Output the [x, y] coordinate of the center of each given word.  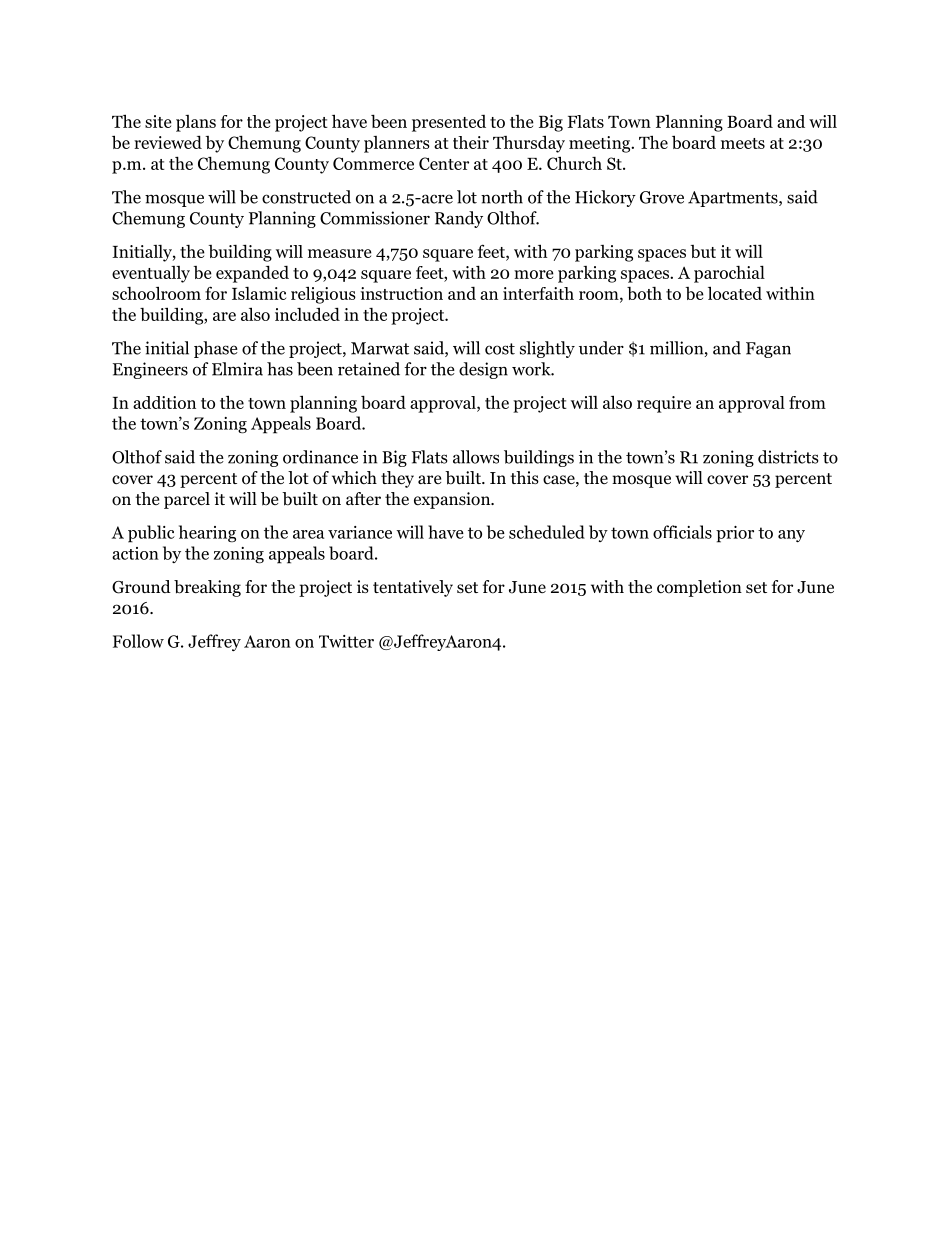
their [471, 142]
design [483, 370]
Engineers [150, 370]
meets [743, 143]
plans [196, 123]
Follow [138, 641]
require [664, 404]
